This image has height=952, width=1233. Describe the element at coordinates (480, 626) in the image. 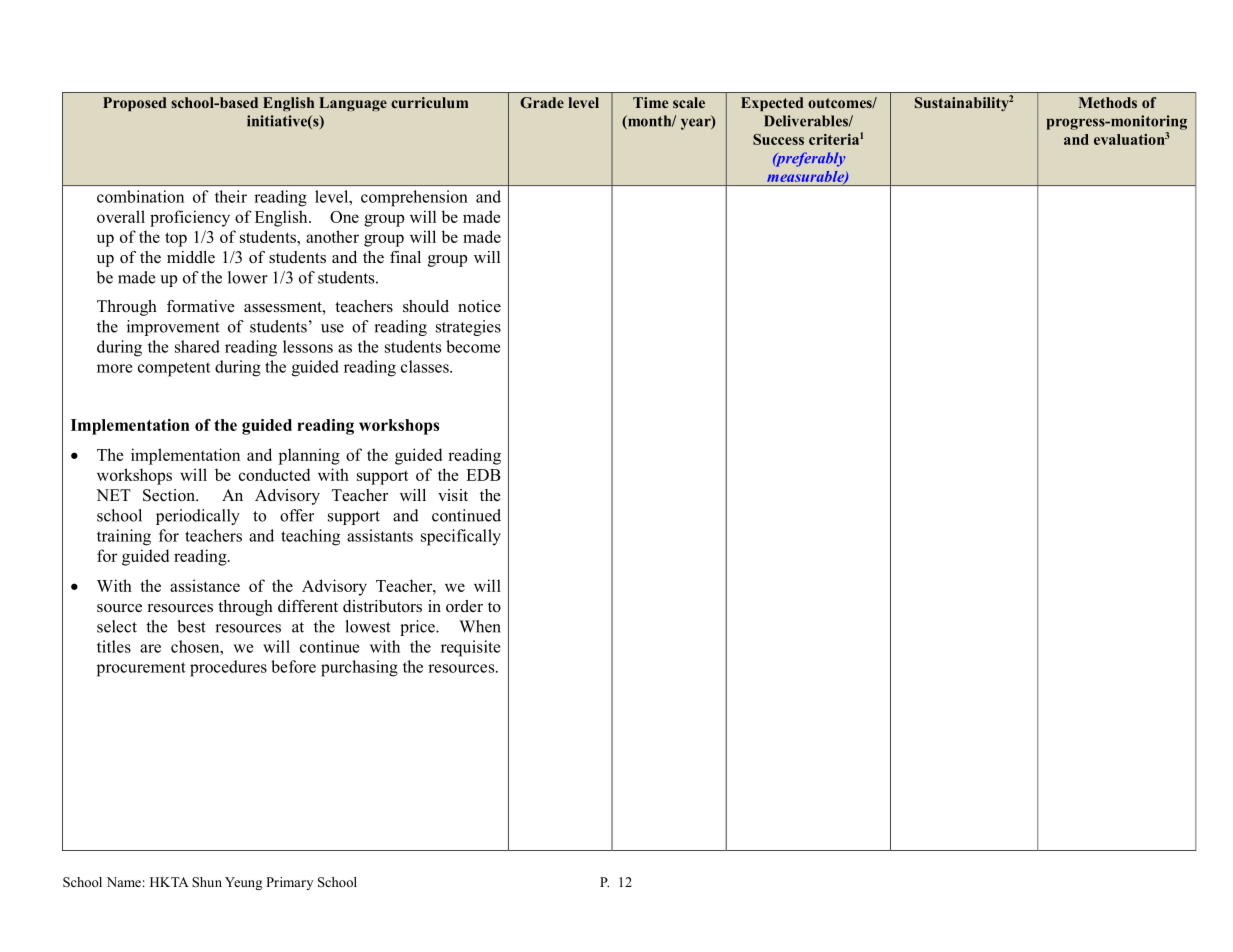

I see `When` at that location.
